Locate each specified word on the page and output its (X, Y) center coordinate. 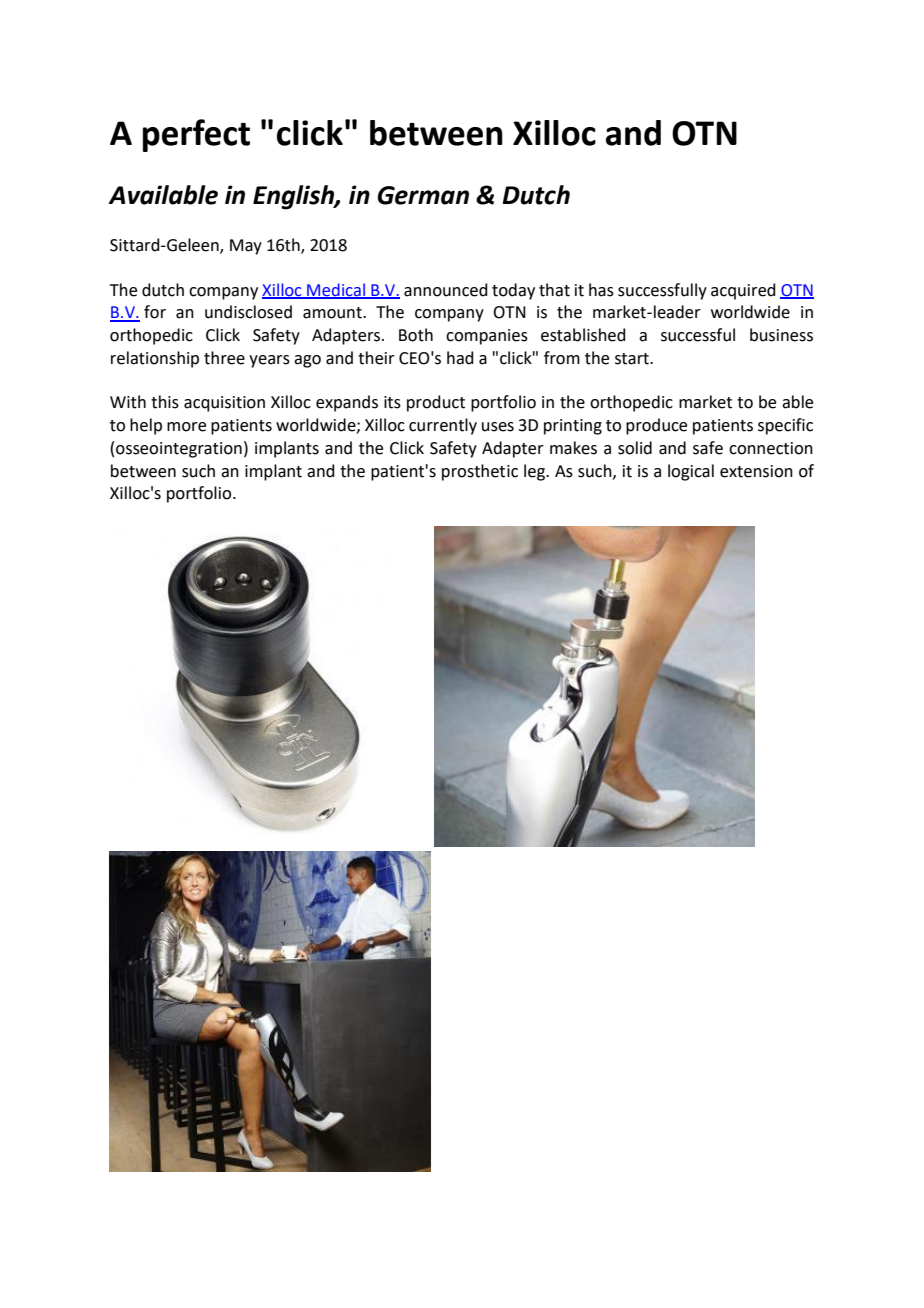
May (246, 247)
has (601, 290)
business (781, 335)
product (436, 403)
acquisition (224, 404)
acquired (743, 291)
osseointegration (179, 450)
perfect (196, 135)
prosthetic (480, 472)
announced (446, 290)
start (633, 359)
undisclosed (248, 312)
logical (691, 472)
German (423, 195)
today (513, 291)
